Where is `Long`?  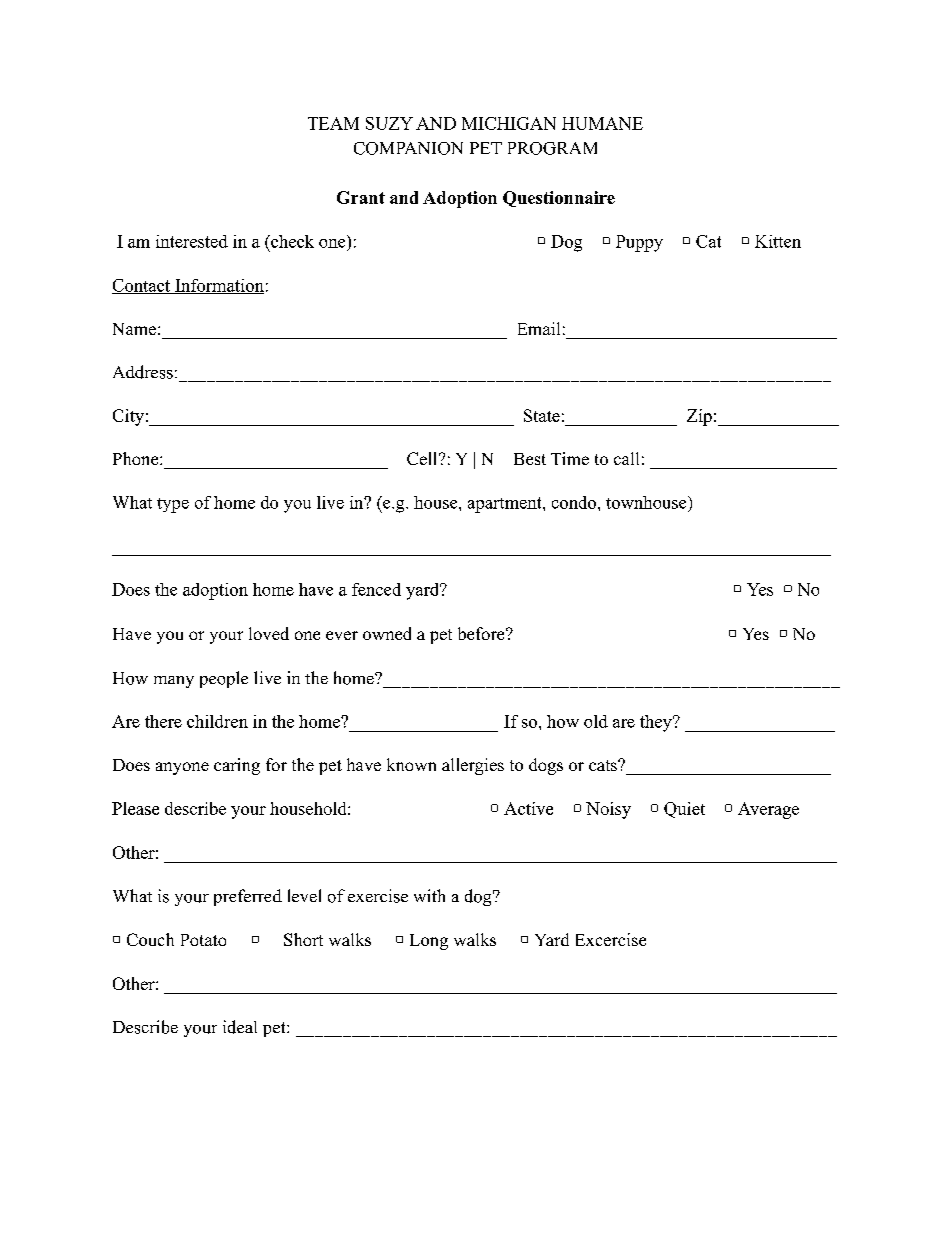
Long is located at coordinates (429, 942).
